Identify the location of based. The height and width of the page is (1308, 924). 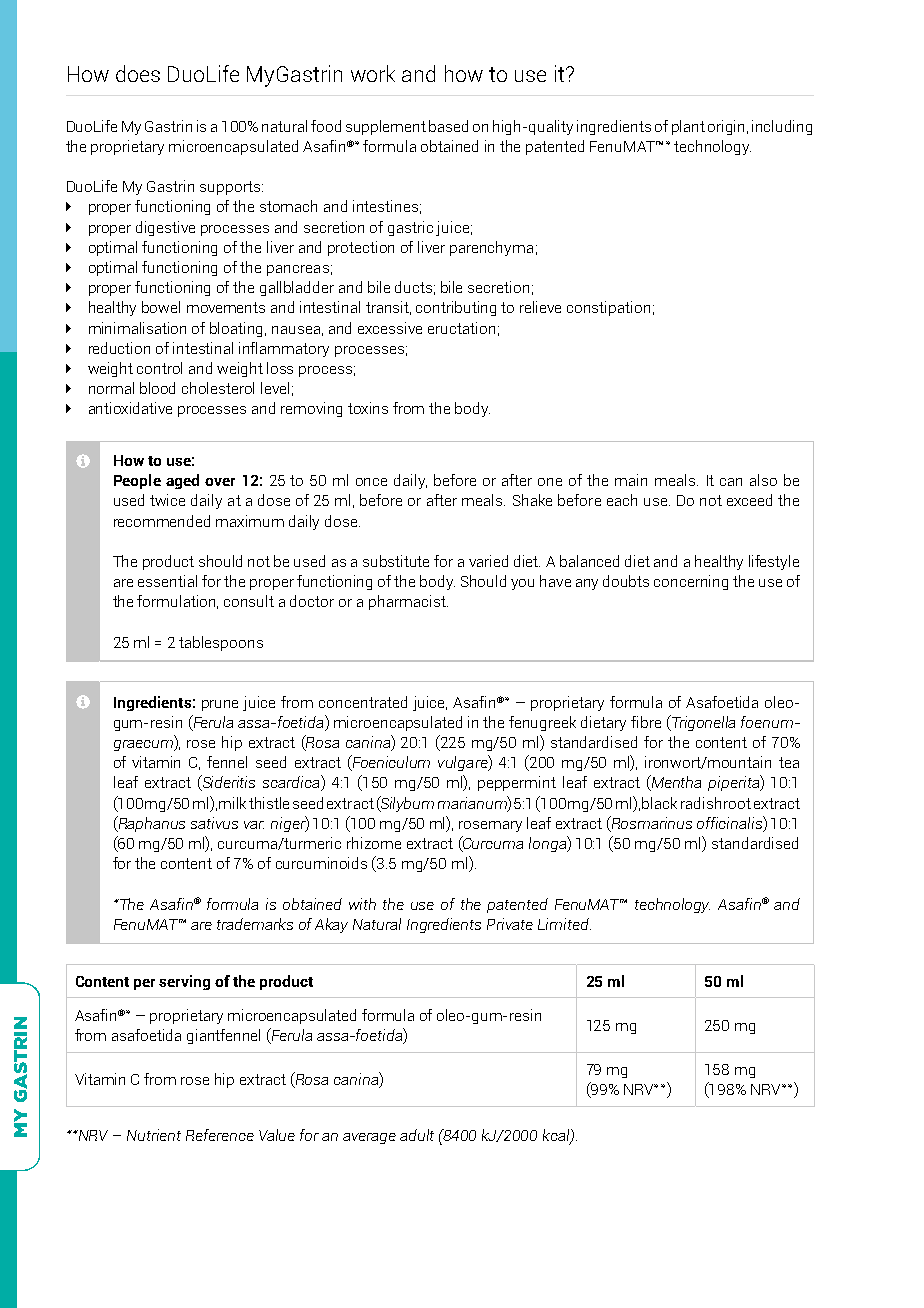
(448, 126).
